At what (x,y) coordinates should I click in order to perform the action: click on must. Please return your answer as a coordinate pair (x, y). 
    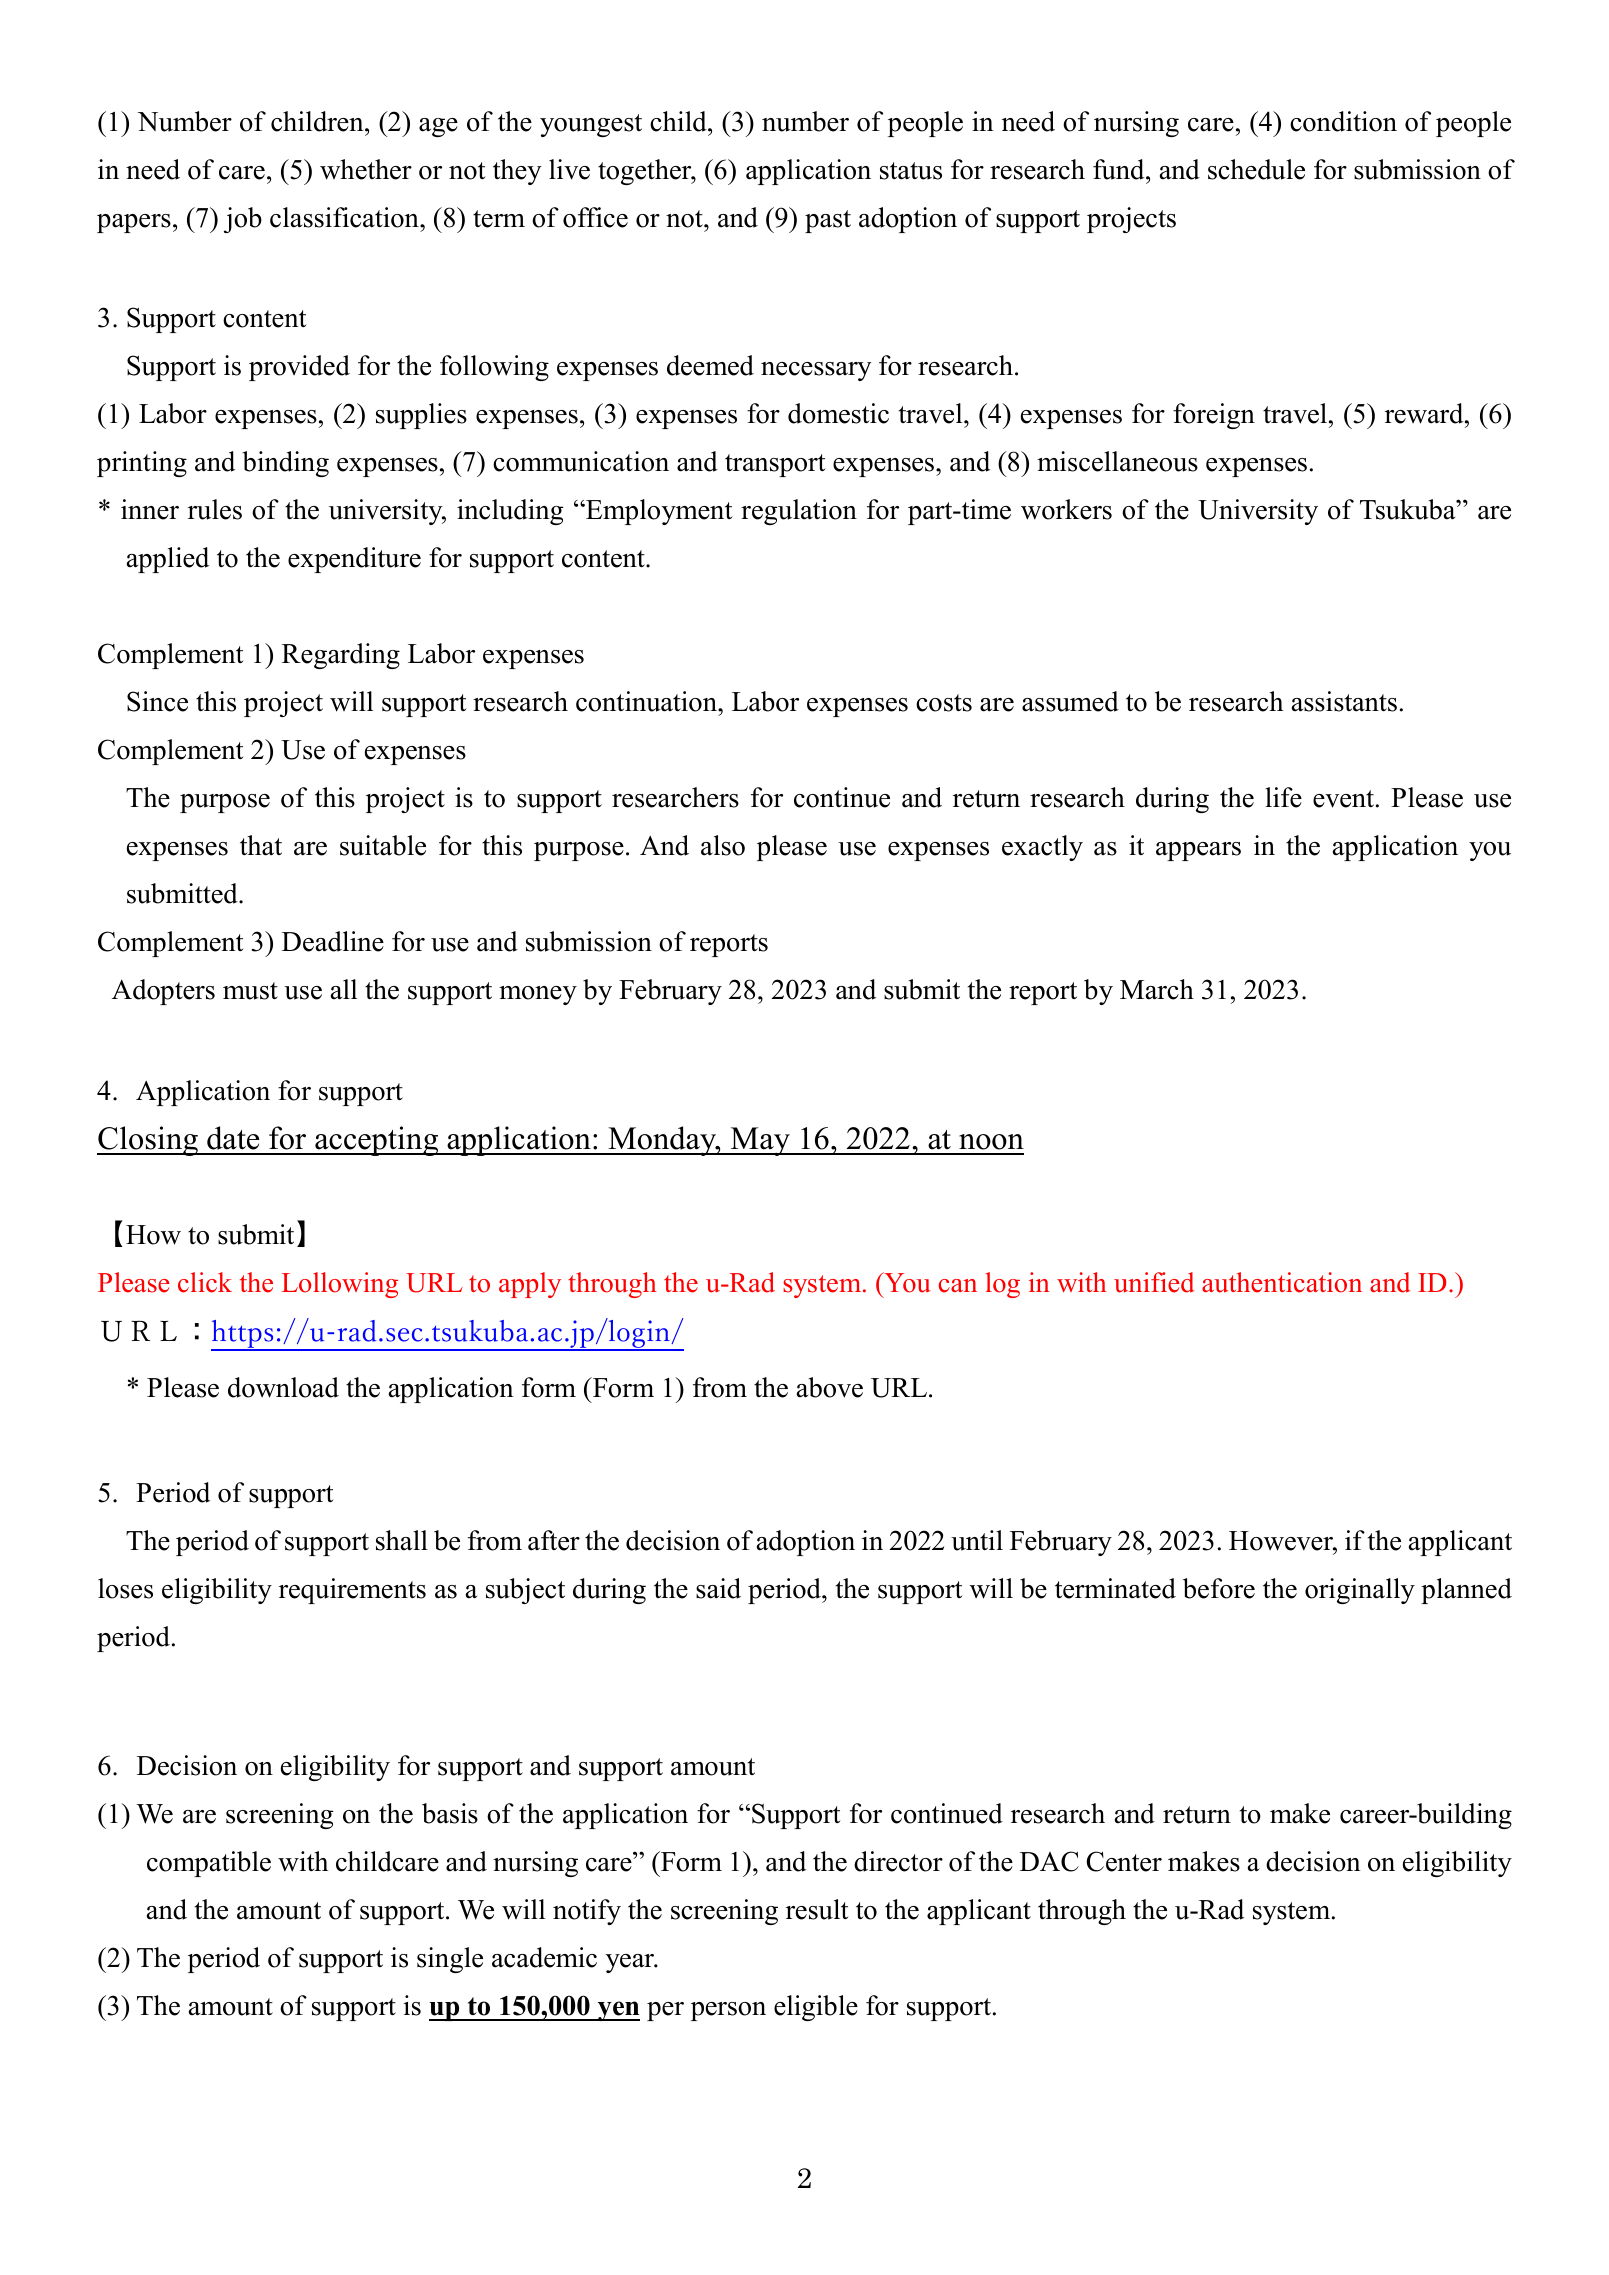
    Looking at the image, I should click on (250, 991).
